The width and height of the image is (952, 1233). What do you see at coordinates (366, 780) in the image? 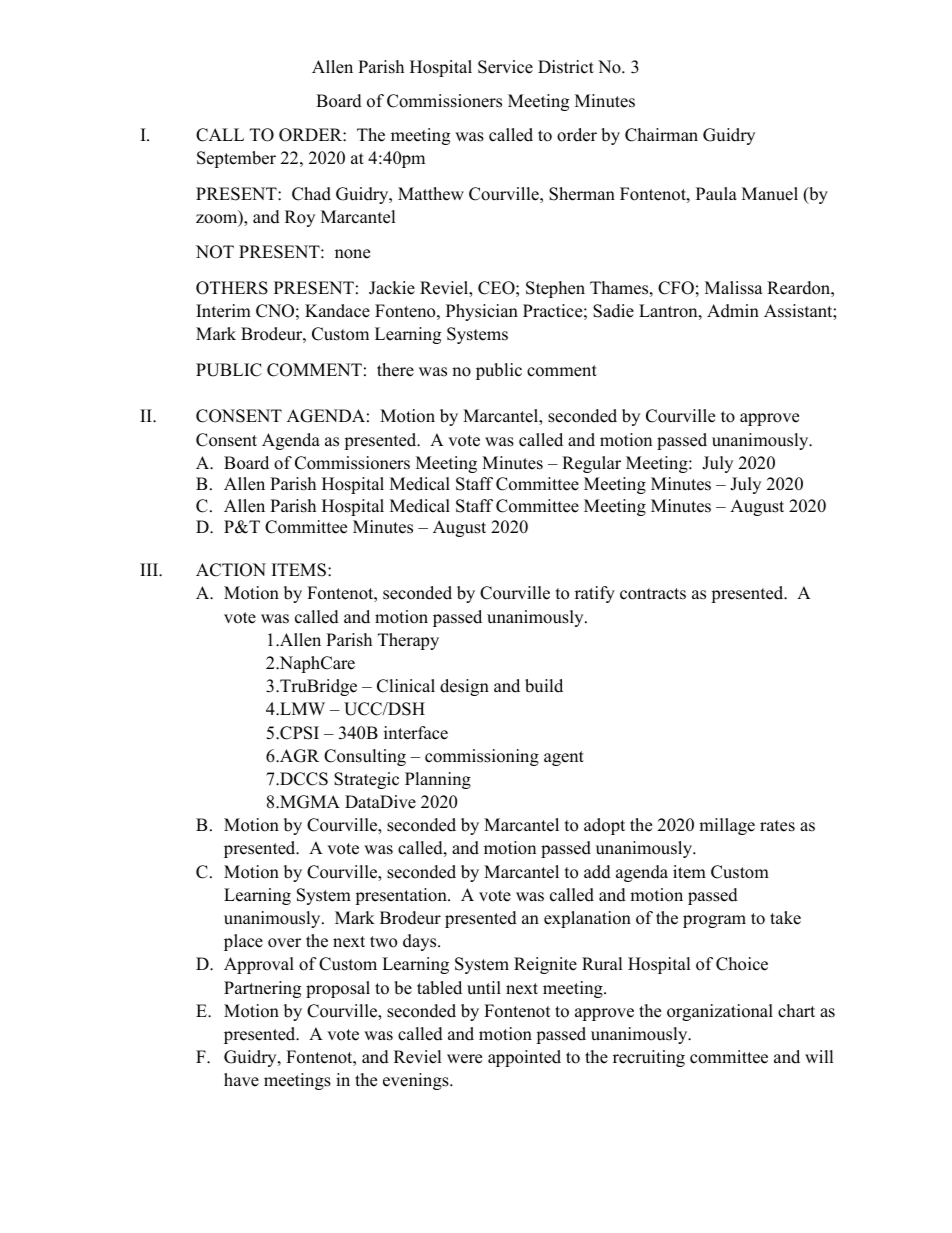
I see `Strategic` at bounding box center [366, 780].
